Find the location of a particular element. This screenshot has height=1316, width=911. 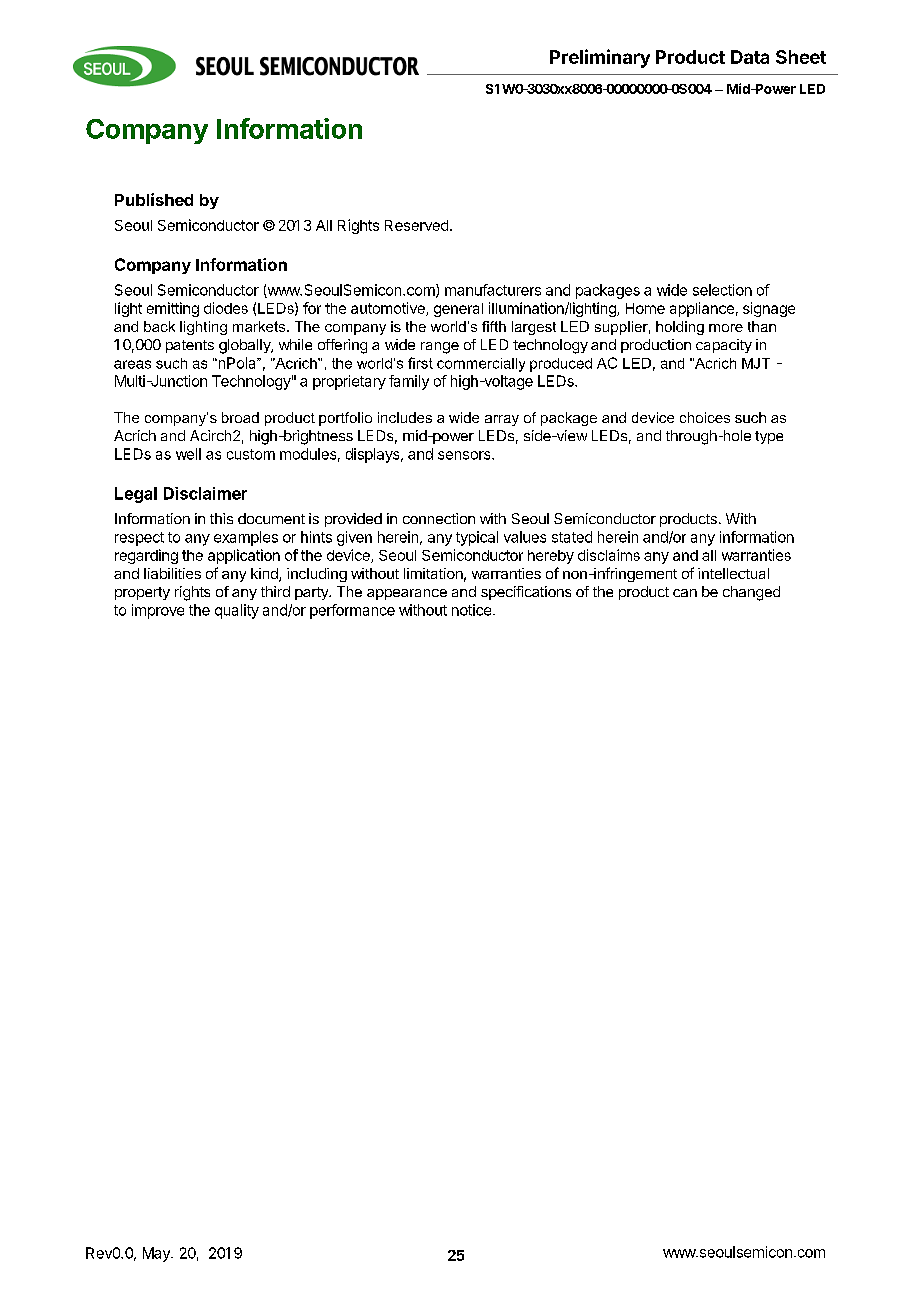

capacity is located at coordinates (724, 346).
